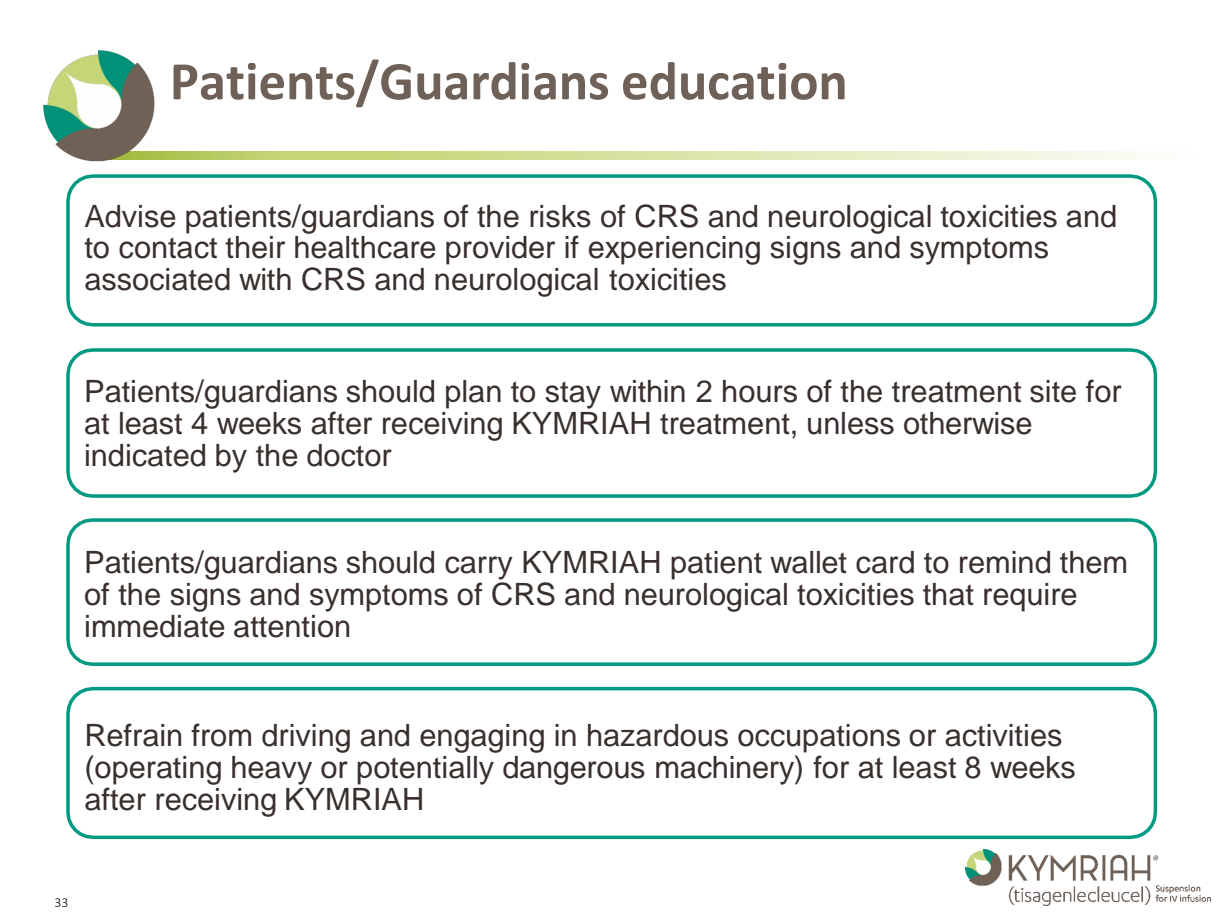 This screenshot has height=923, width=1231. Describe the element at coordinates (500, 250) in the screenshot. I see `provider` at that location.
